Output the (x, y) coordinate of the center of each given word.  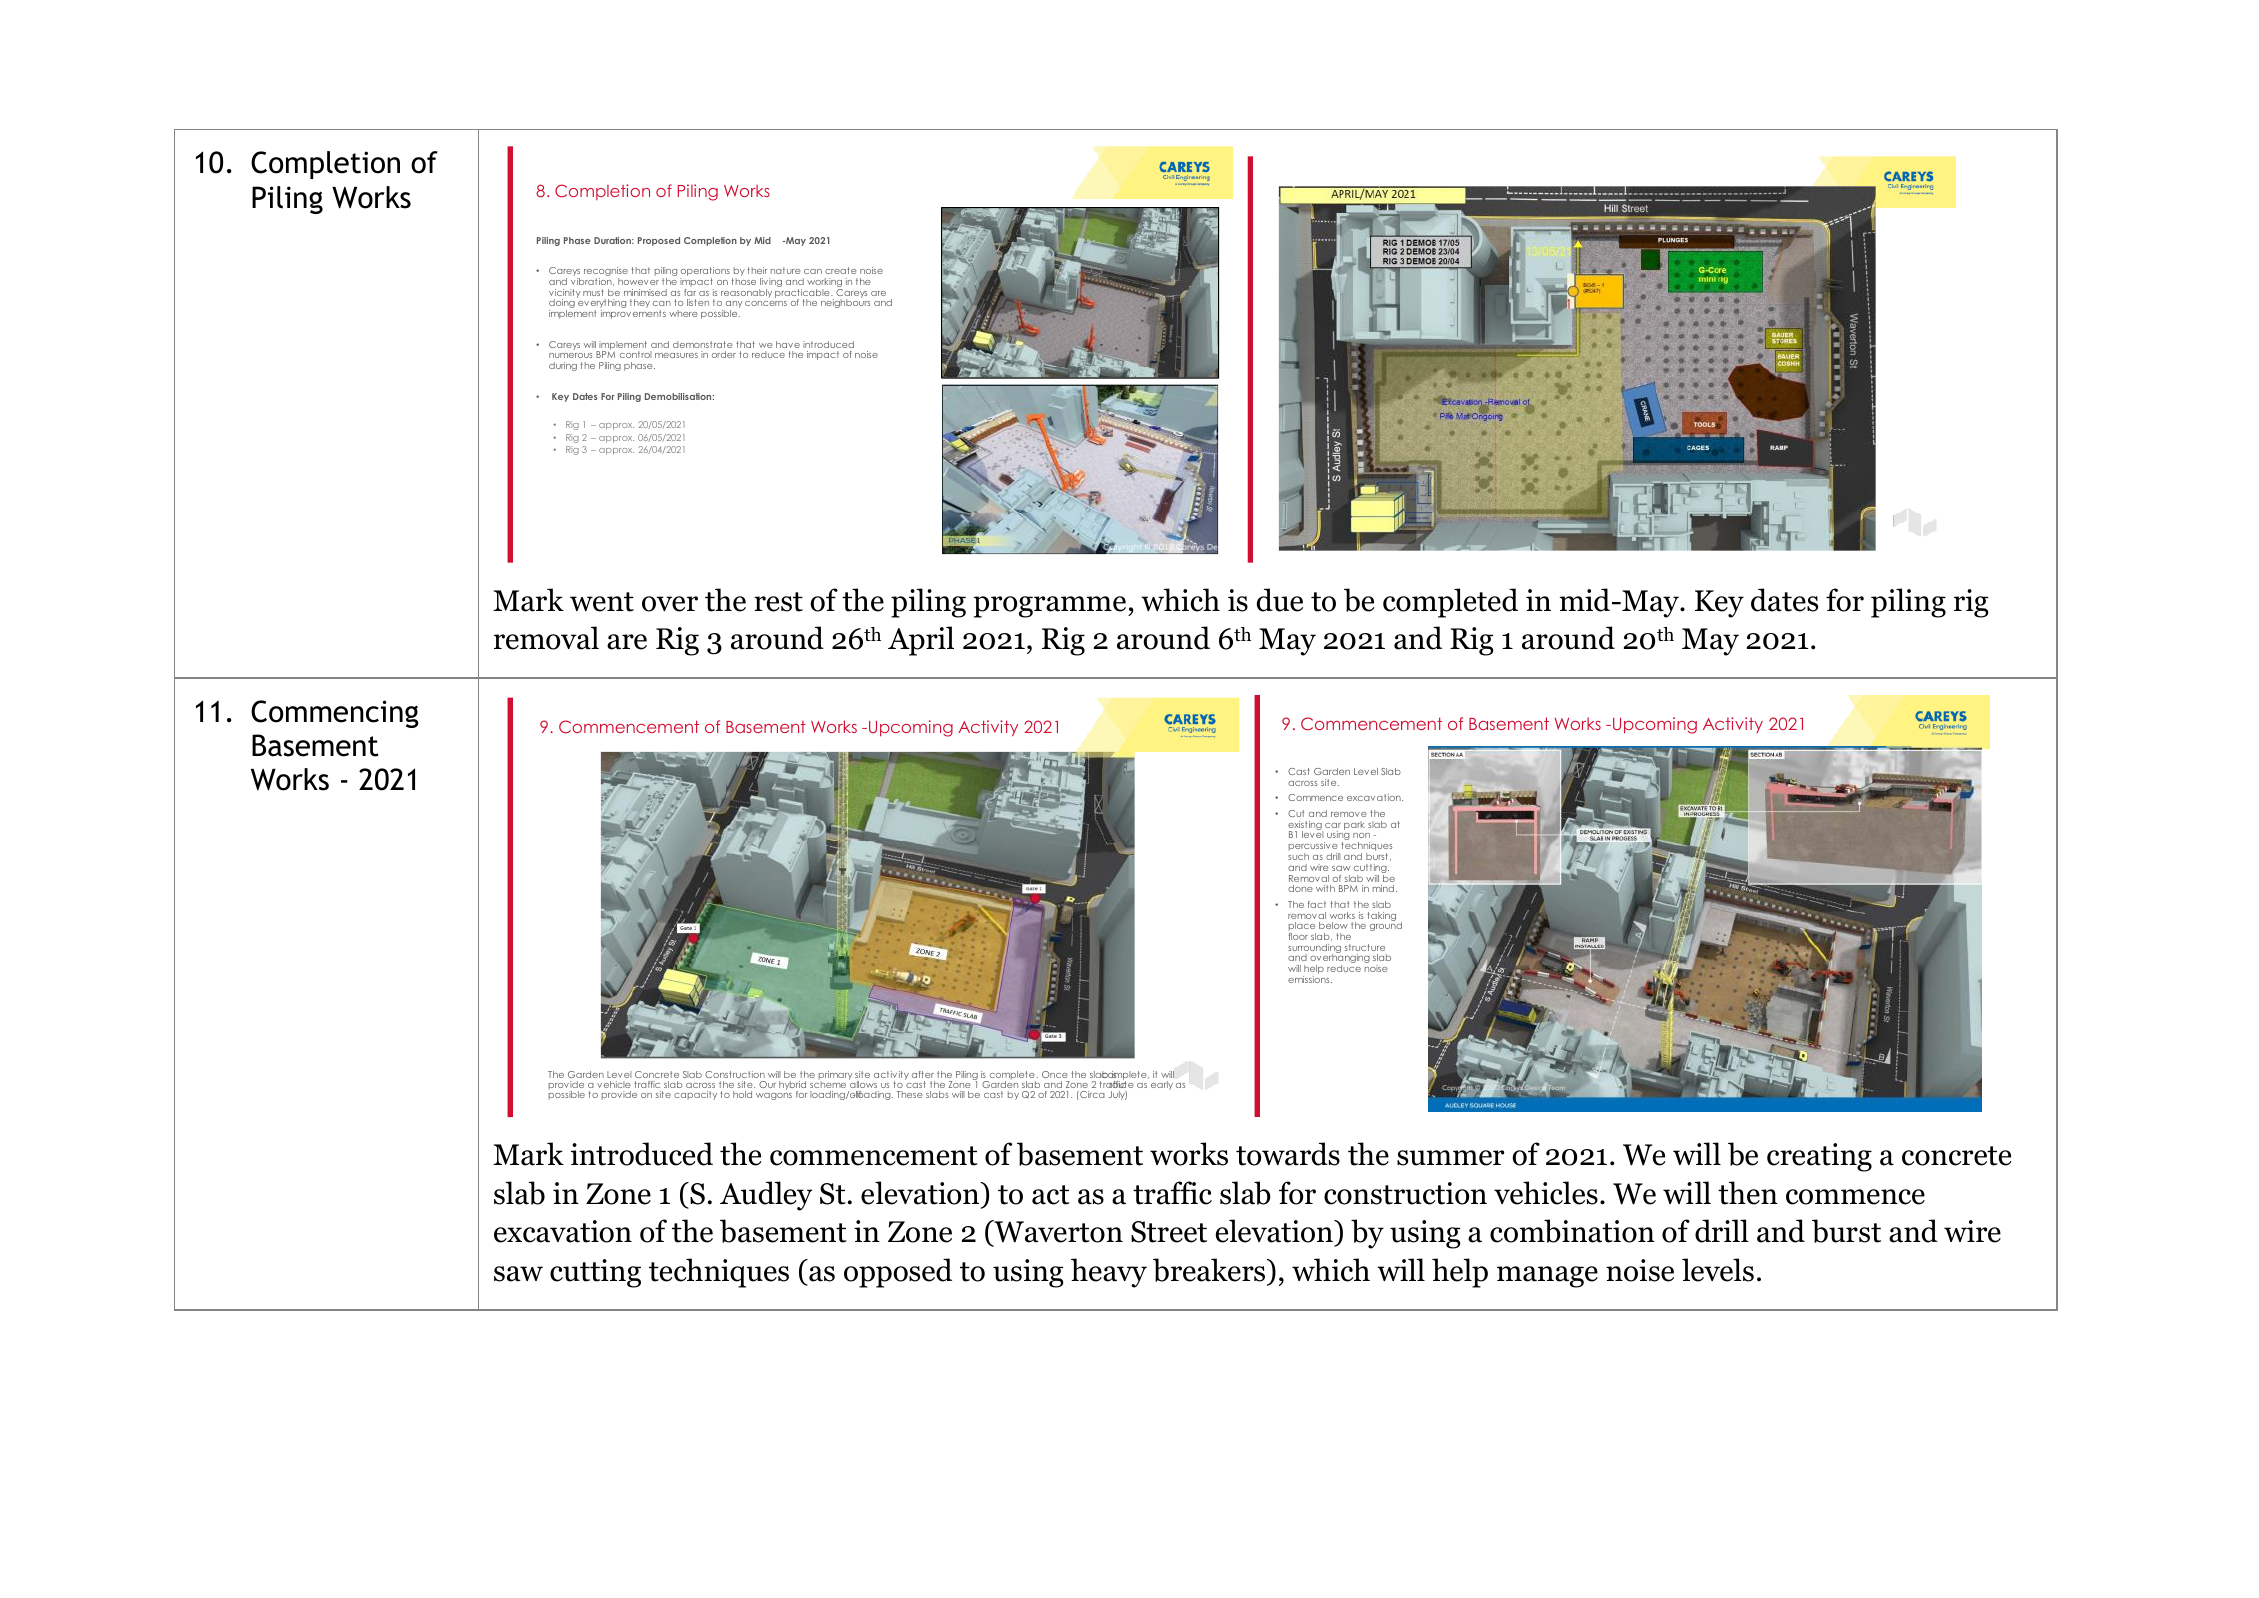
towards (1288, 1154)
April (921, 641)
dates (1784, 600)
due (1280, 600)
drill (1722, 1231)
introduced (642, 1154)
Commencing (335, 714)
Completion (325, 165)
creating (1819, 1157)
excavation (563, 1231)
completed (1450, 603)
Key (1719, 604)
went (602, 602)
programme (1051, 607)
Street (1169, 1232)
